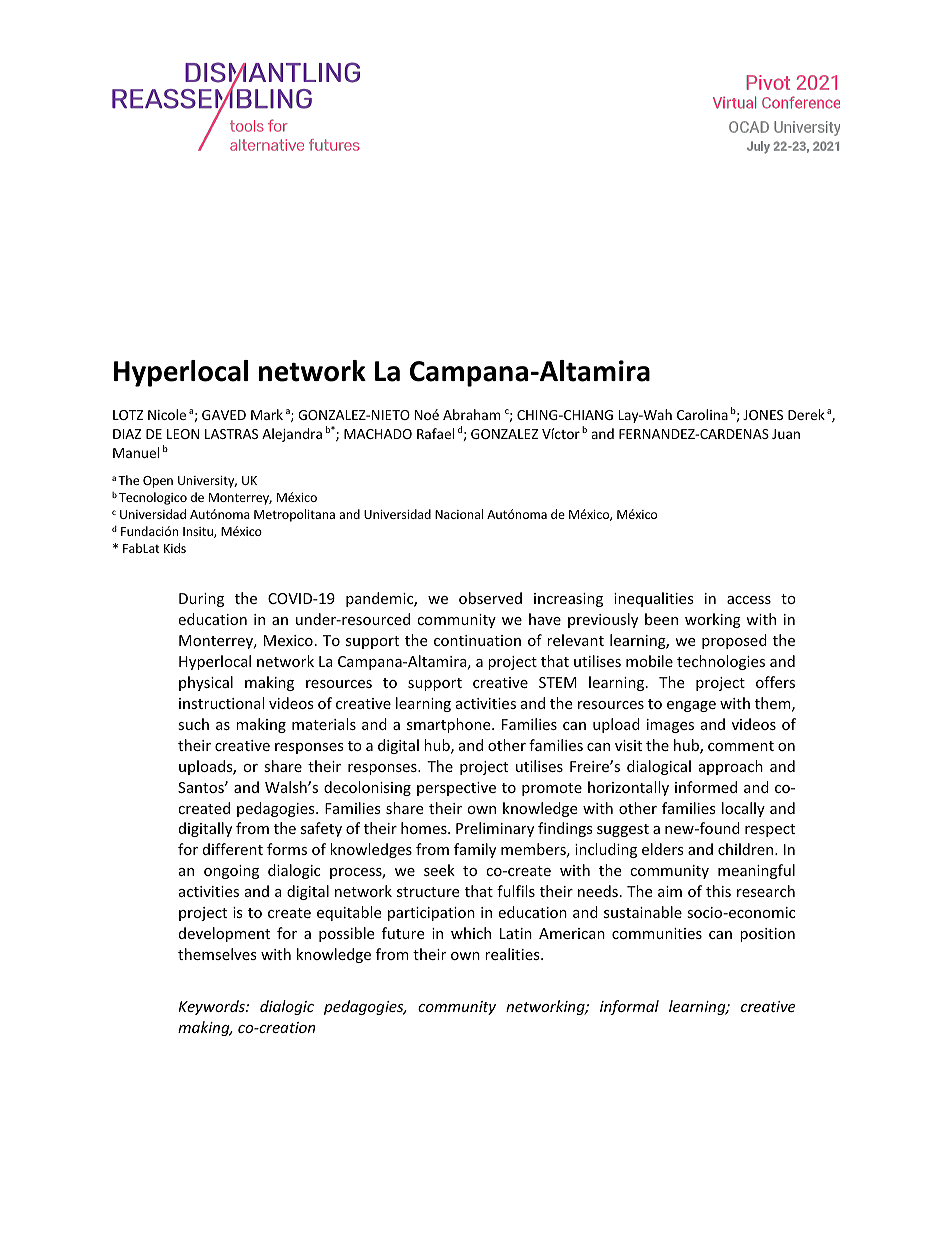  Describe the element at coordinates (221, 703) in the screenshot. I see `instructional` at that location.
